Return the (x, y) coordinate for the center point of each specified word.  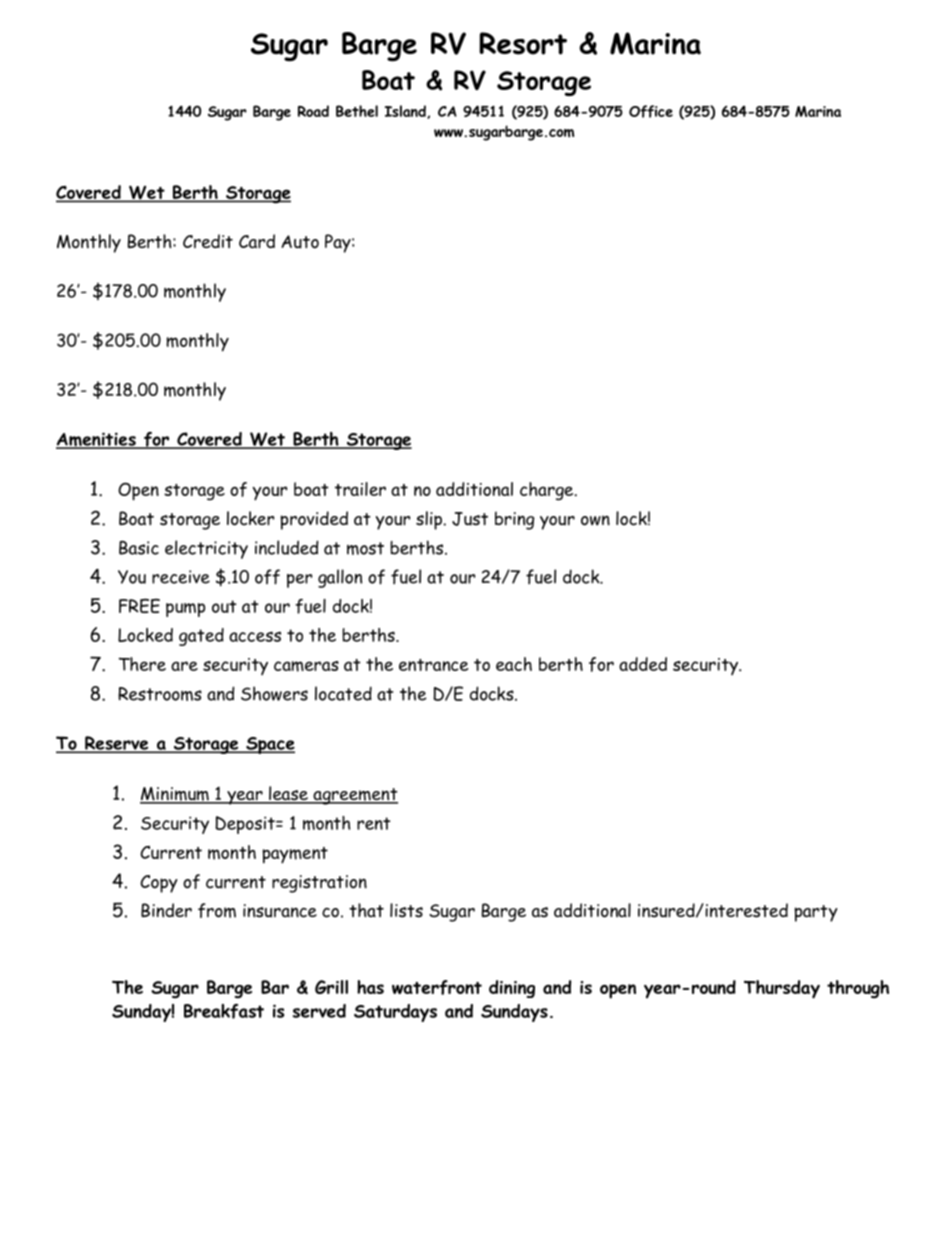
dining (512, 989)
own (595, 520)
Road (313, 111)
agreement (354, 796)
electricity (206, 549)
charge (548, 491)
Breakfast (224, 1011)
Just (470, 519)
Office (651, 111)
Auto (300, 242)
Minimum (175, 795)
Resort (523, 43)
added (643, 664)
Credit (208, 241)
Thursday (782, 989)
